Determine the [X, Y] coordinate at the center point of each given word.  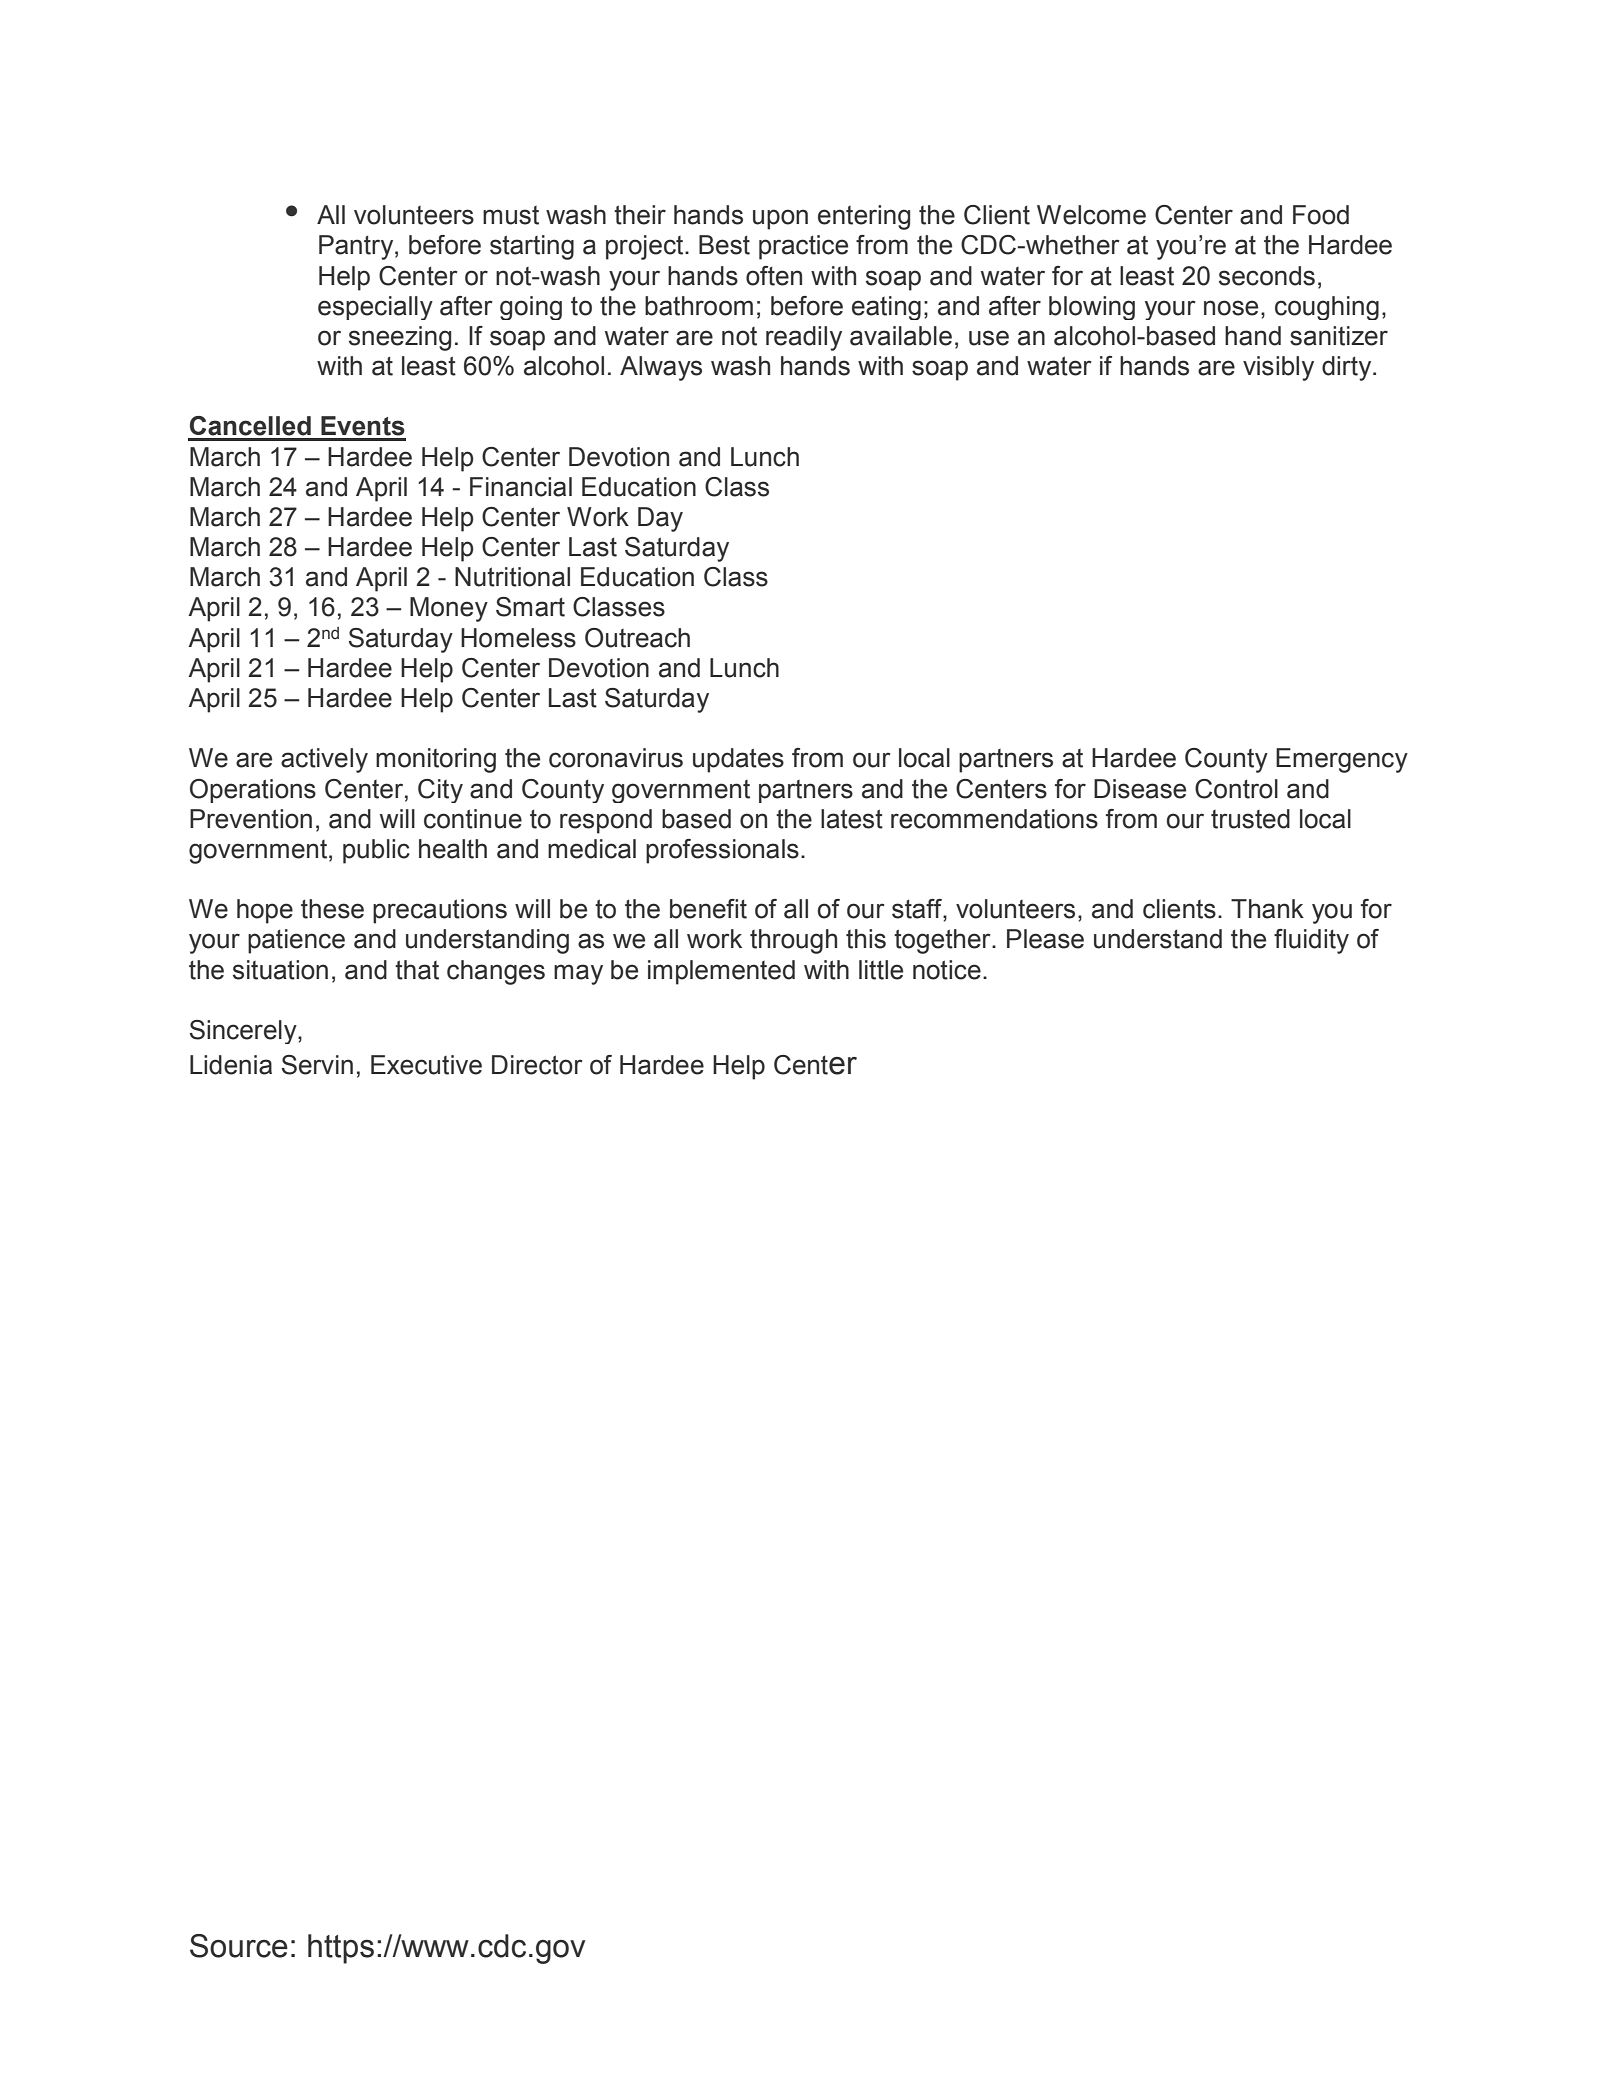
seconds [1267, 276]
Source [239, 1946]
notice [947, 970]
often [774, 276]
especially [375, 308]
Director [537, 1065]
